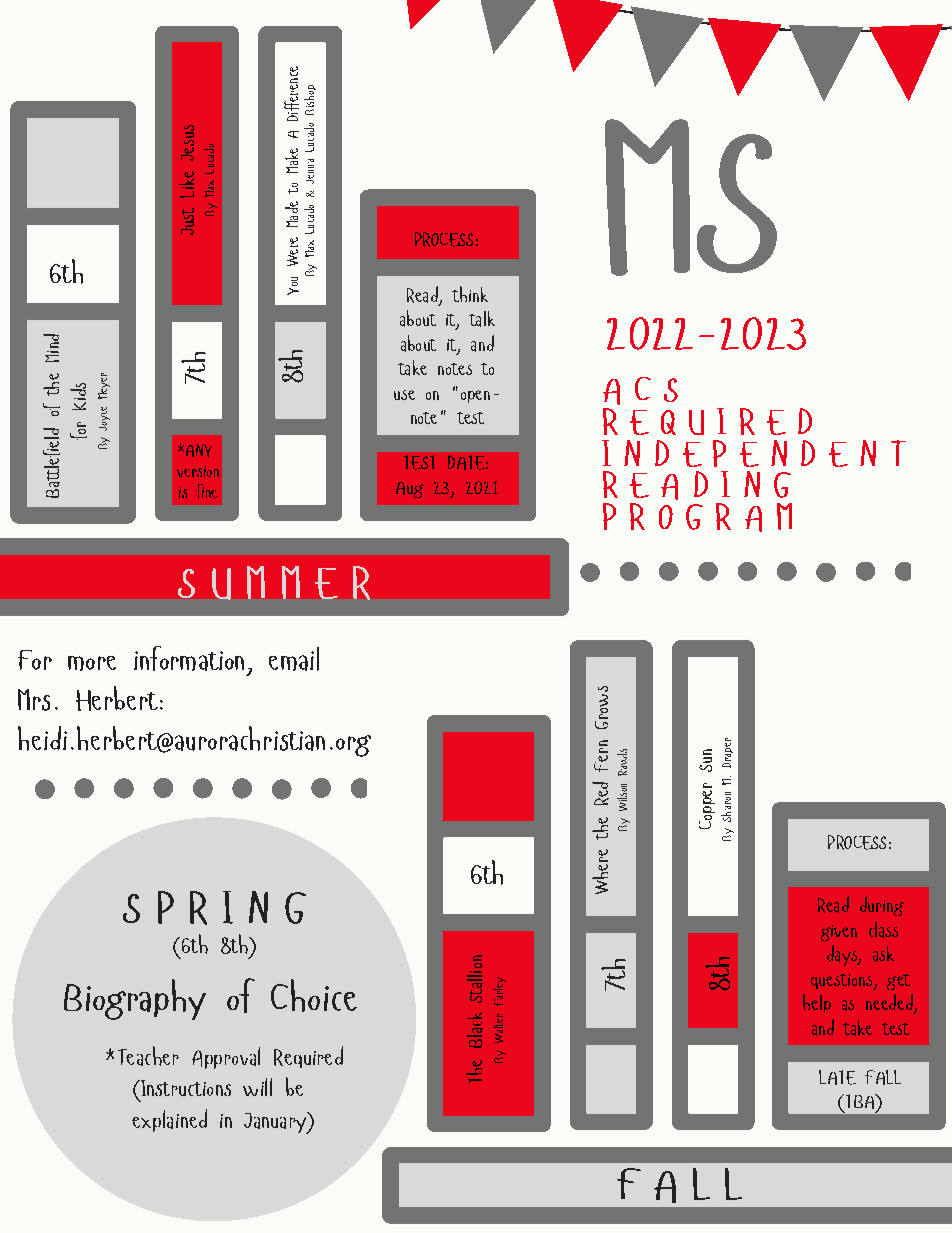 This document has height=1233, width=952. Describe the element at coordinates (294, 659) in the document. I see `email` at that location.
